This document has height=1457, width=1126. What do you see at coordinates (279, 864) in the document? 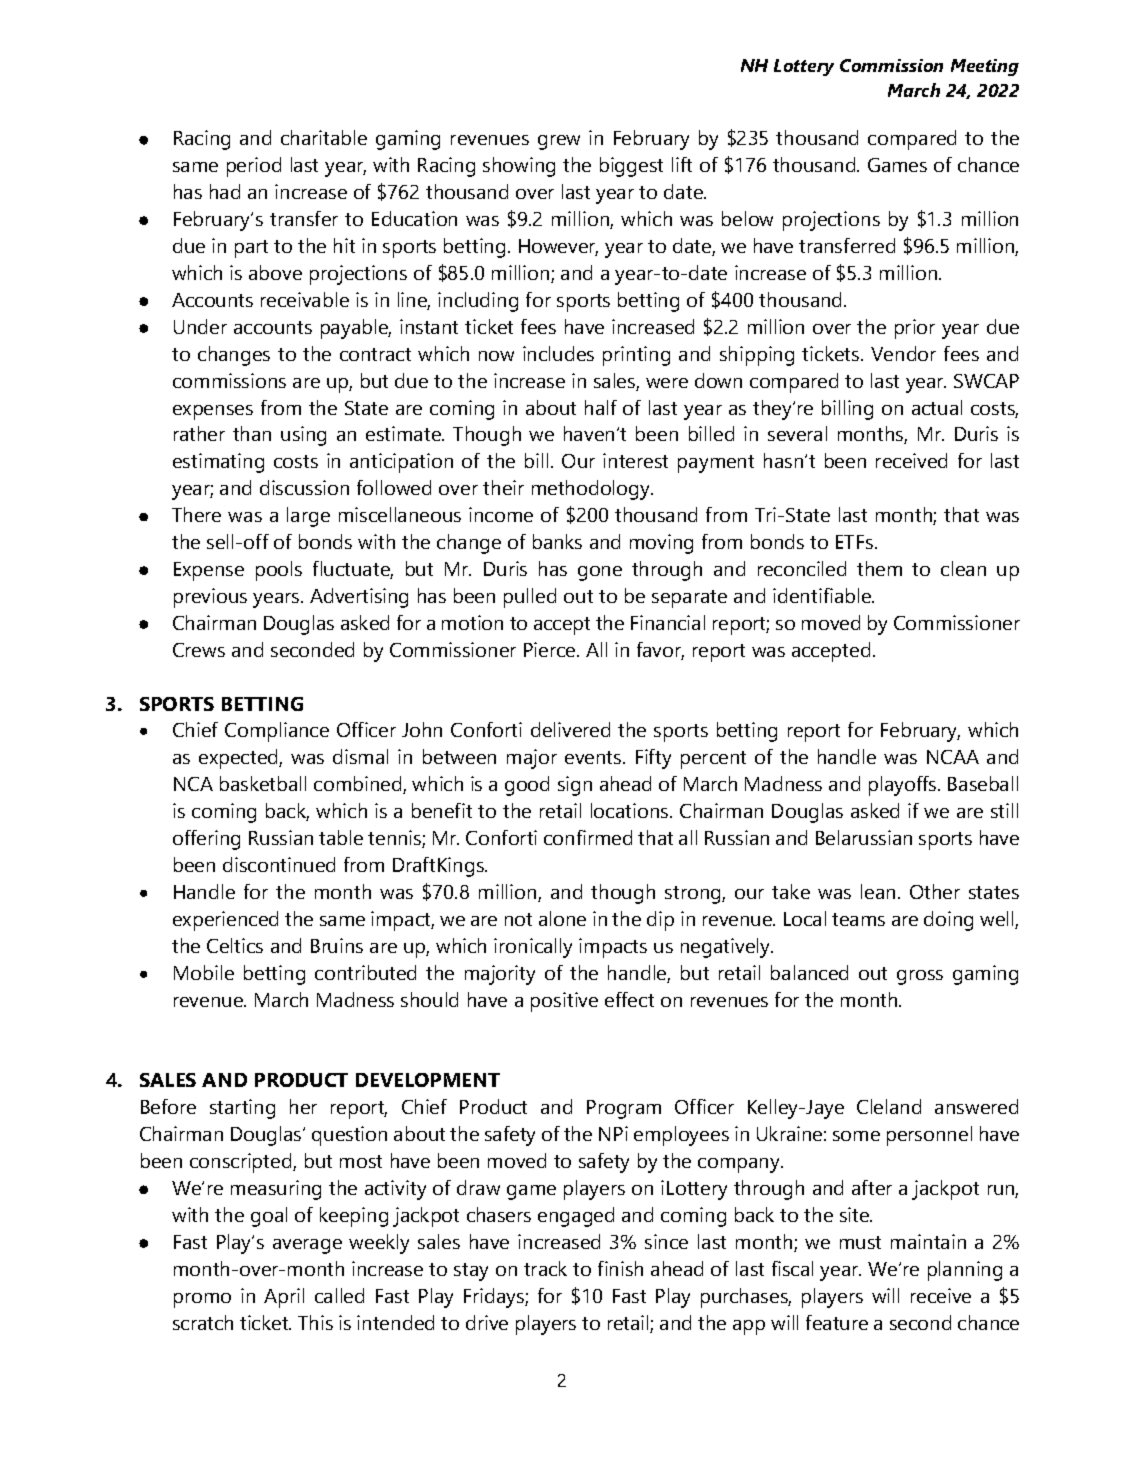
I see `discontinued` at bounding box center [279, 864].
